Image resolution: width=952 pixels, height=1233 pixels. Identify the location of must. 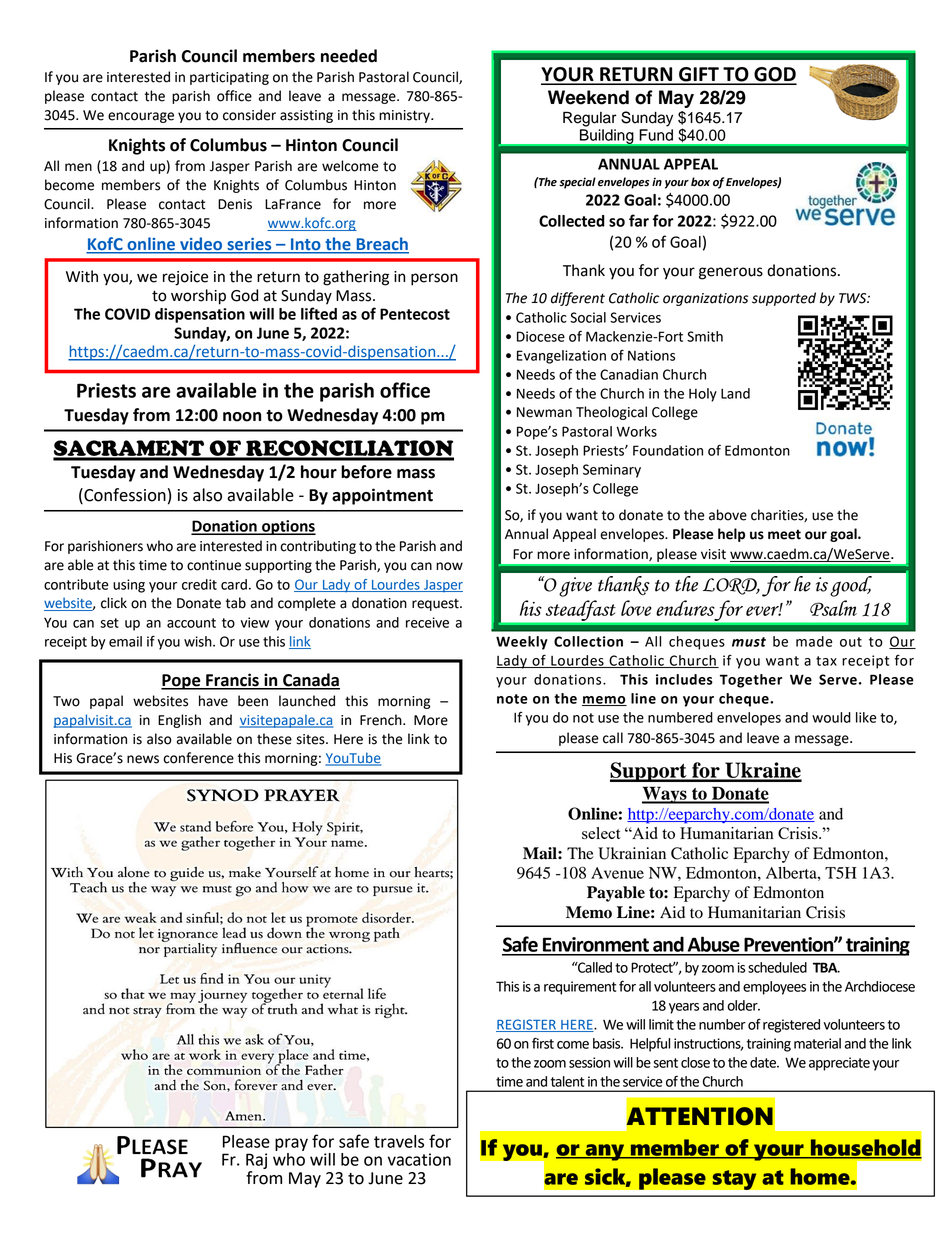
(749, 642).
